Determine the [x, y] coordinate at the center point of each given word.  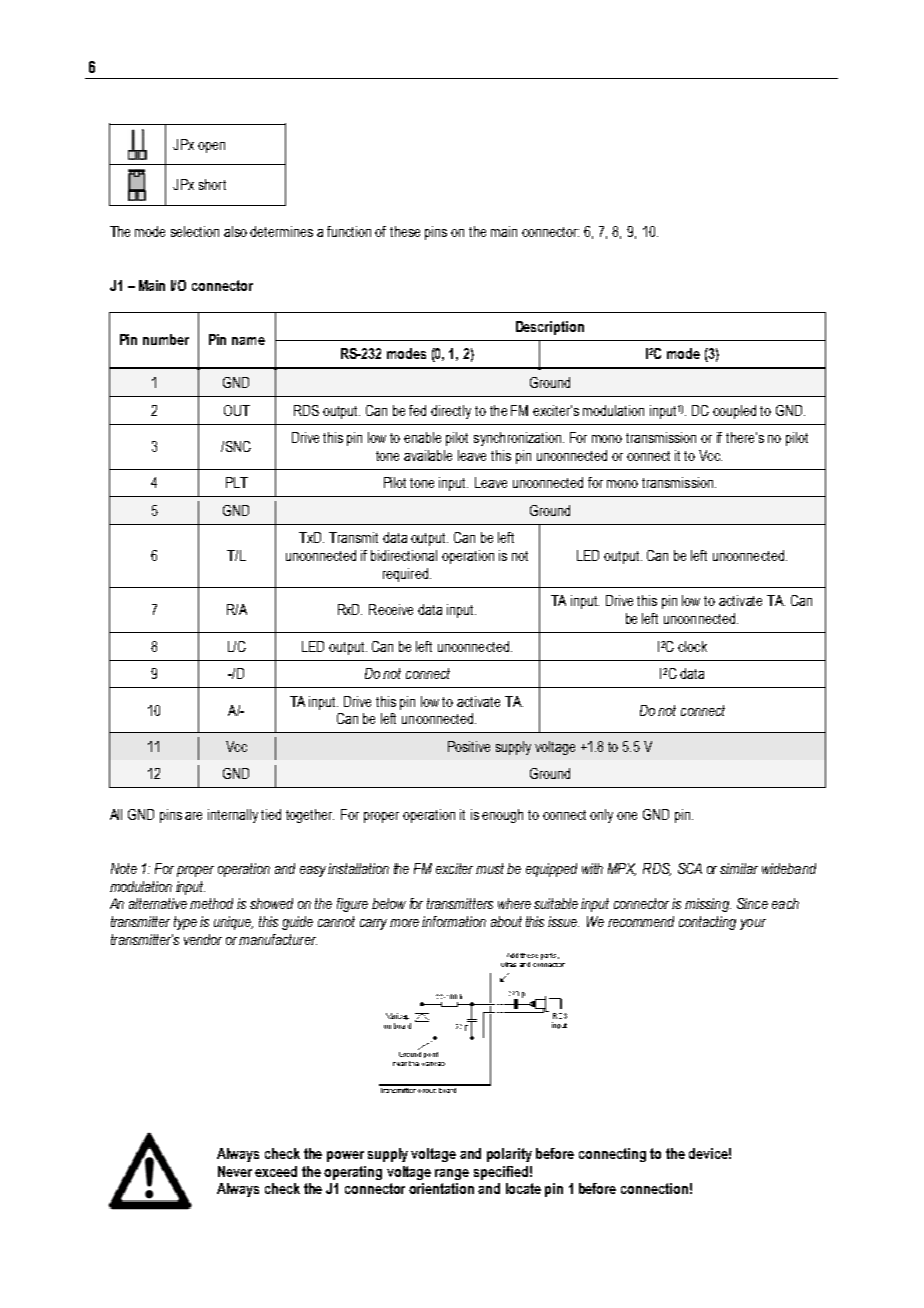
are [193, 816]
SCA [690, 868]
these [405, 231]
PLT [237, 482]
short [212, 184]
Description [550, 328]
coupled [734, 412]
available [428, 455]
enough [502, 816]
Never [235, 1171]
